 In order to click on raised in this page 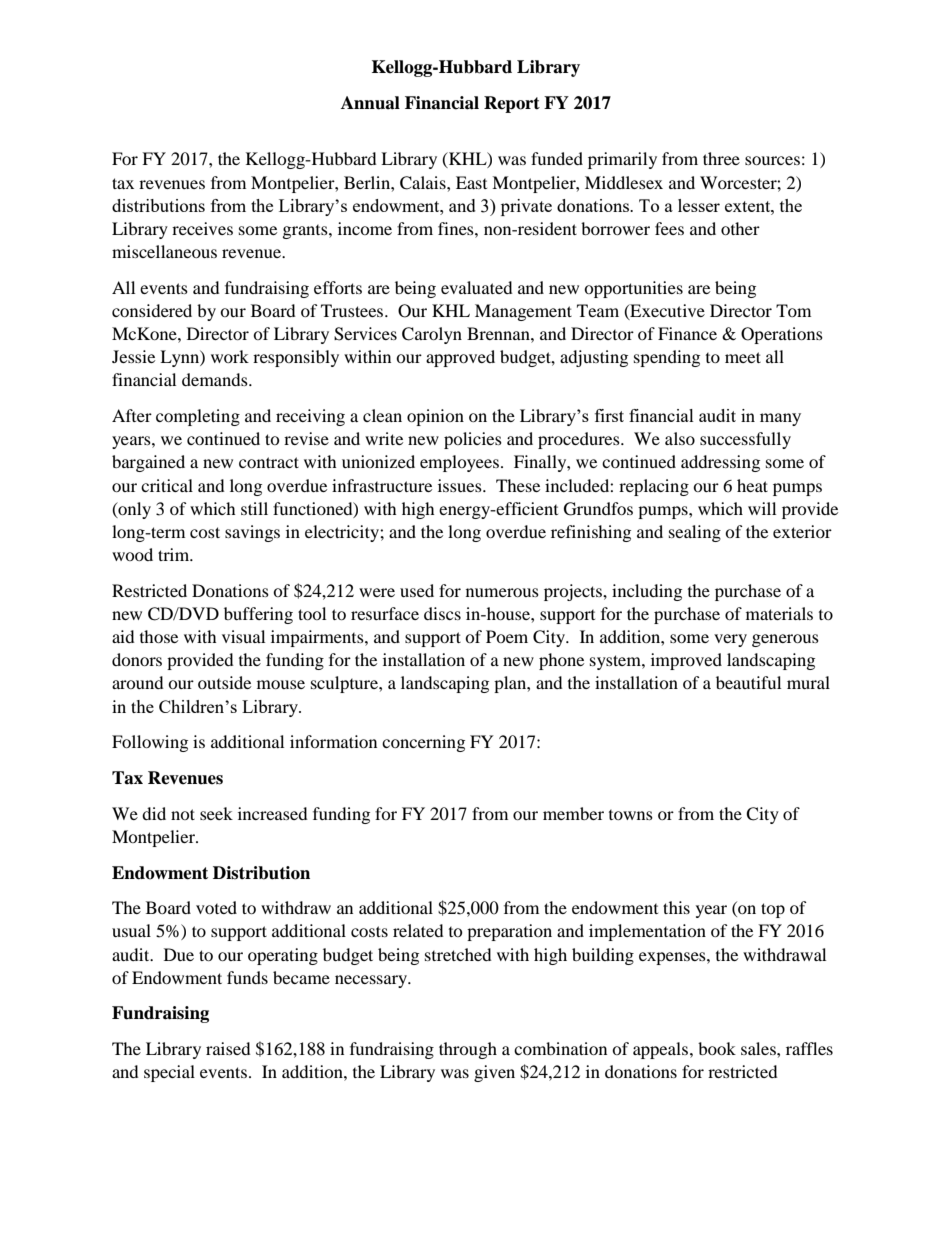, I will do `click(228, 1048)`.
